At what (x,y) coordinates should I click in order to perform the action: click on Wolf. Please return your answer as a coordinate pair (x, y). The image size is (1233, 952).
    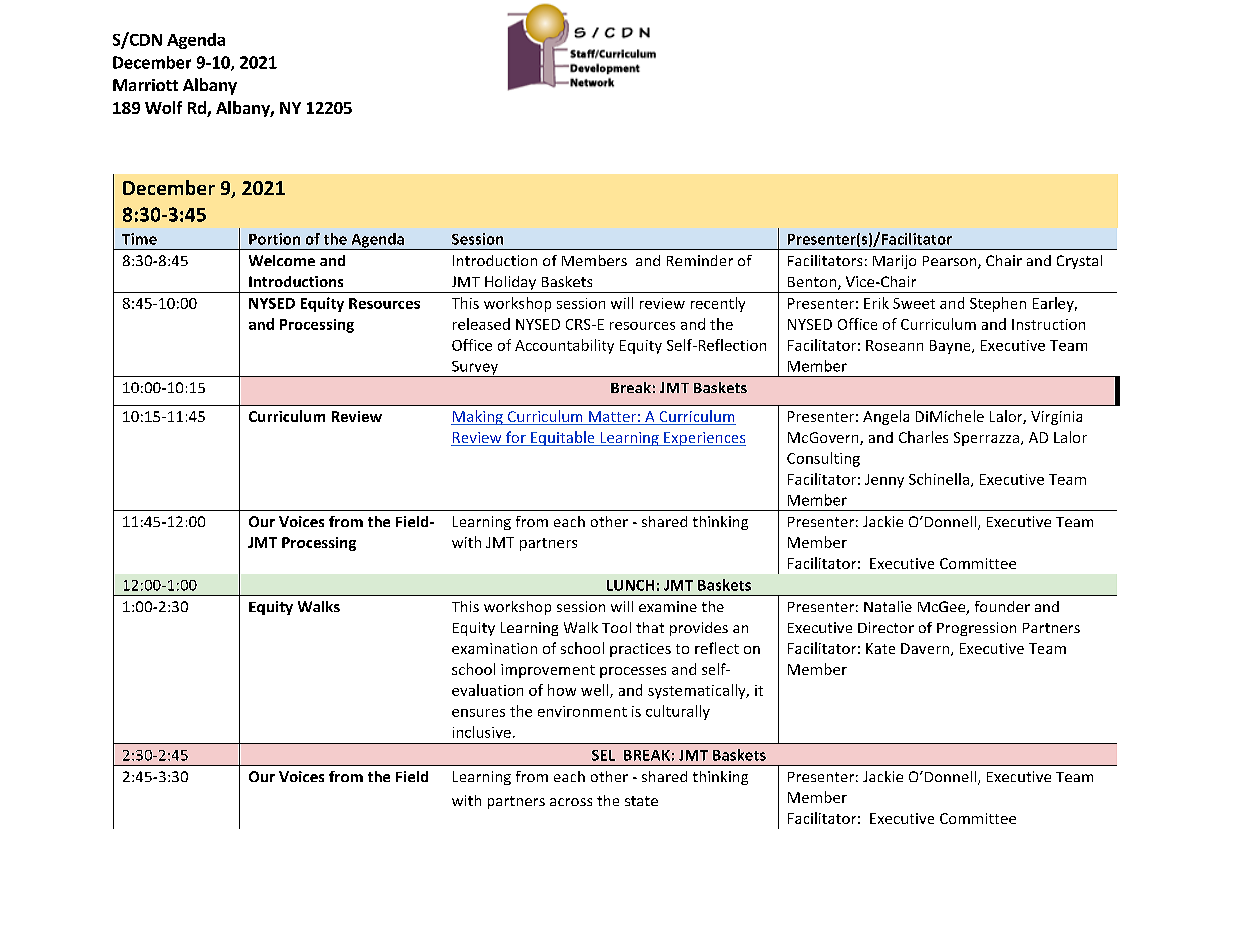
    Looking at the image, I should click on (163, 107).
